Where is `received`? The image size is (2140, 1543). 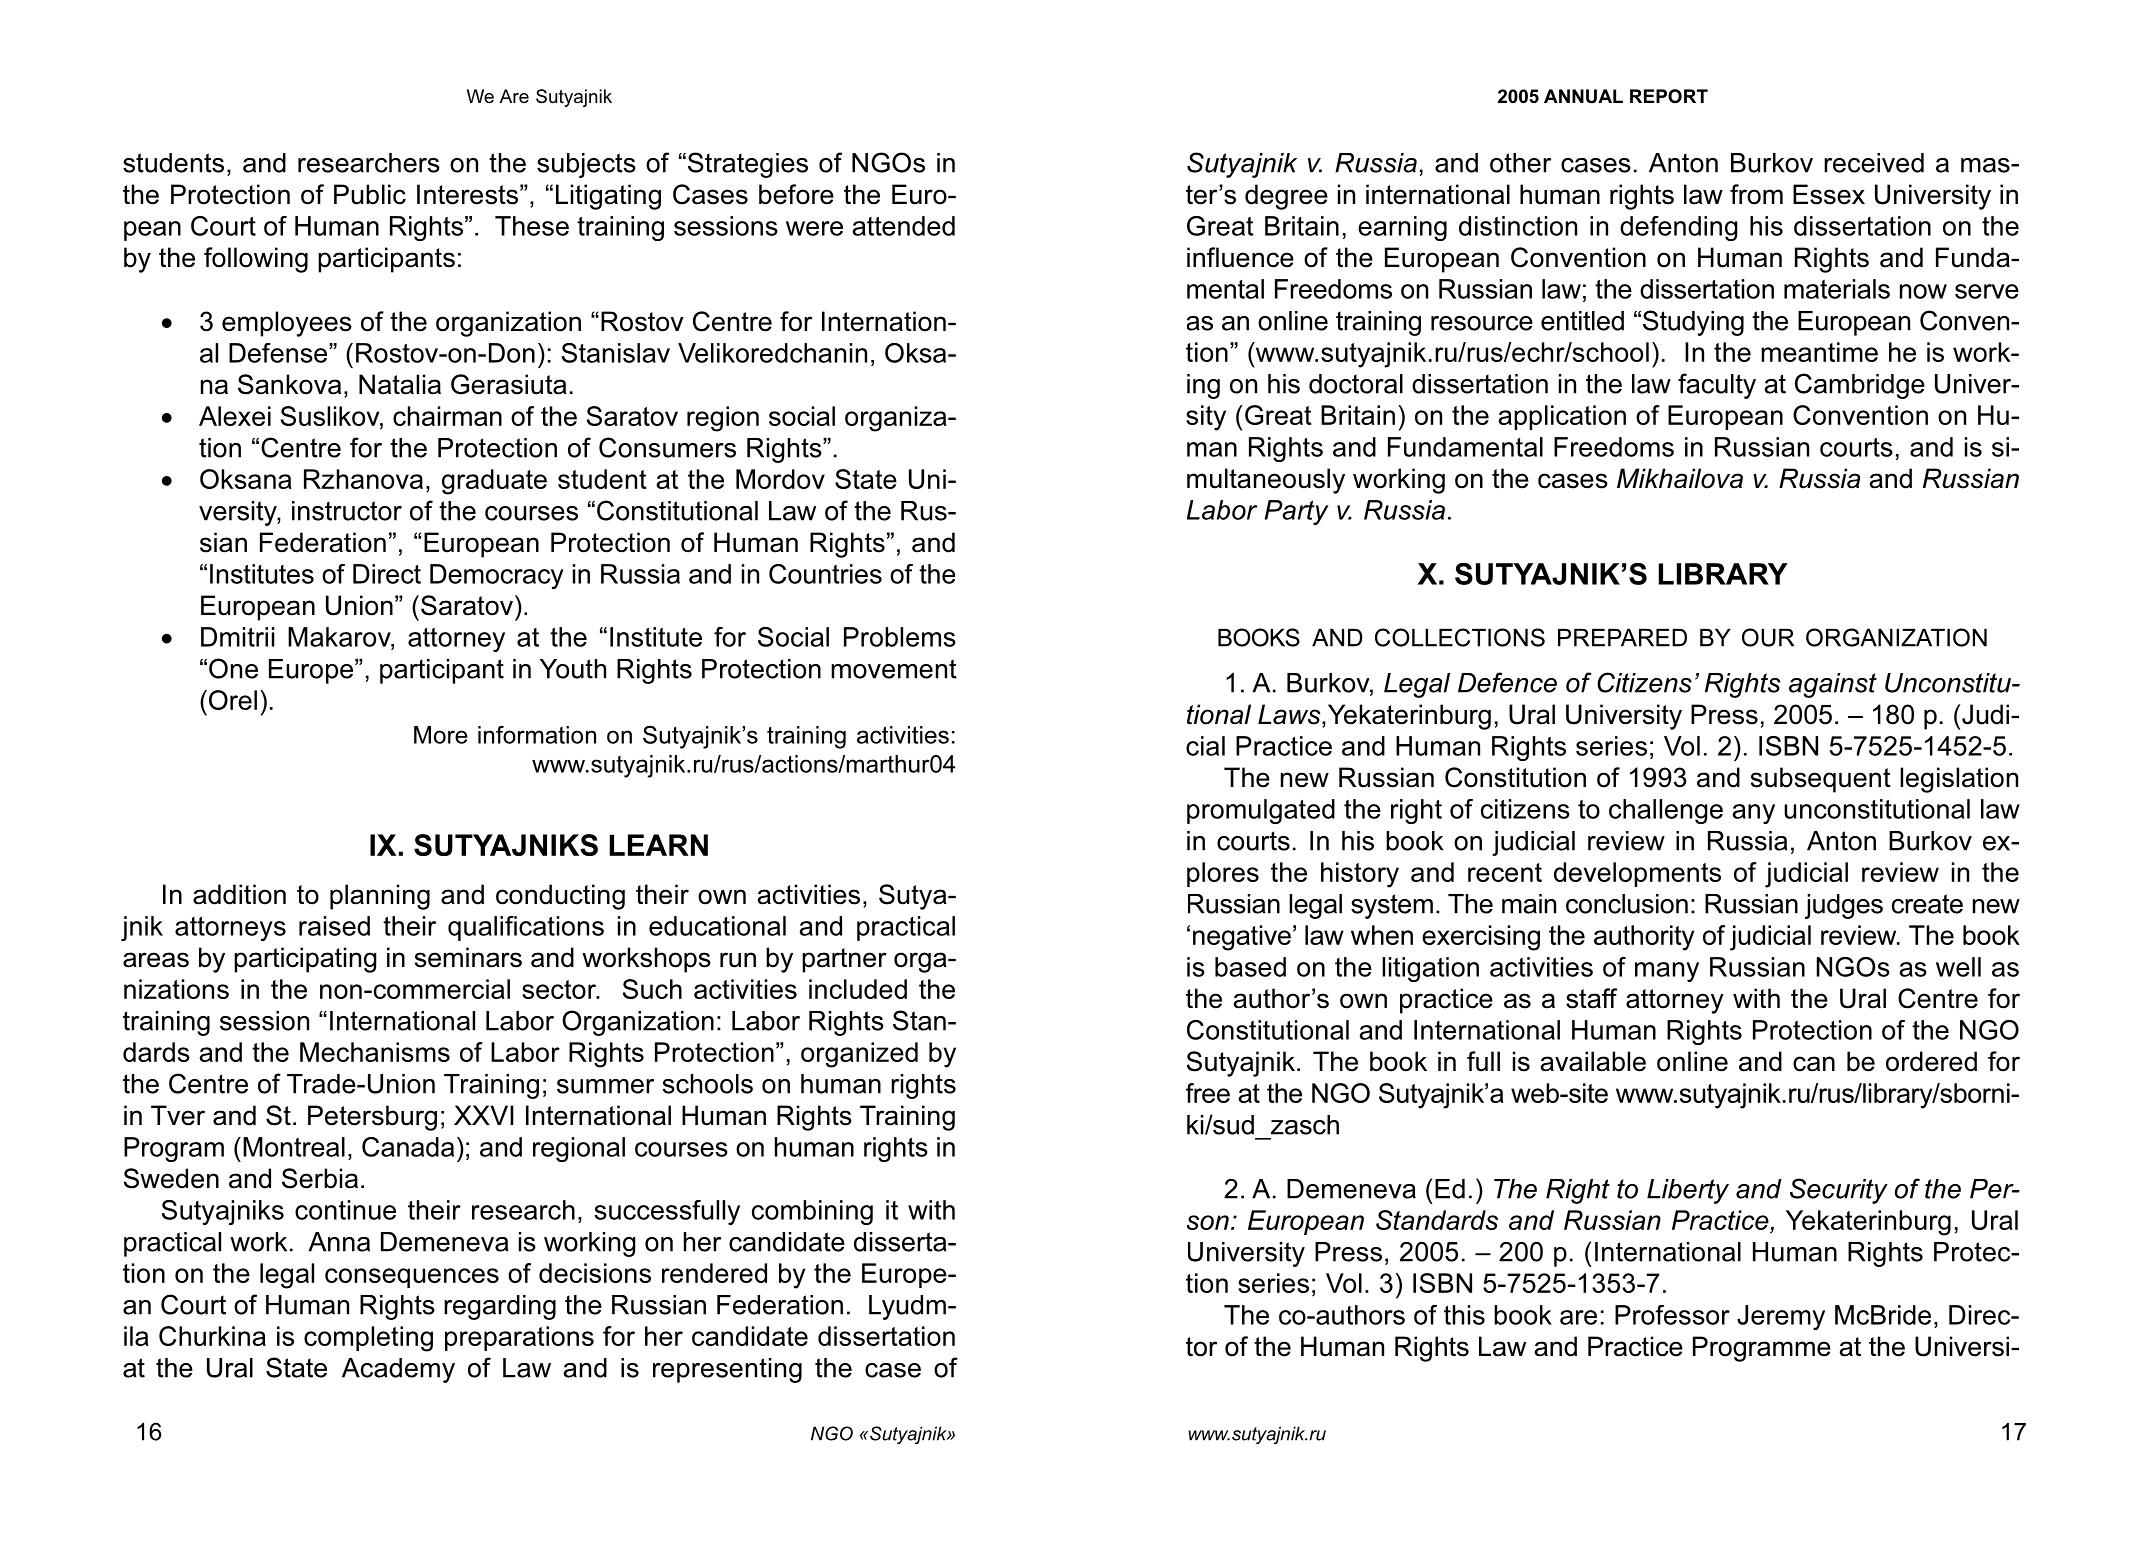
received is located at coordinates (1874, 163).
